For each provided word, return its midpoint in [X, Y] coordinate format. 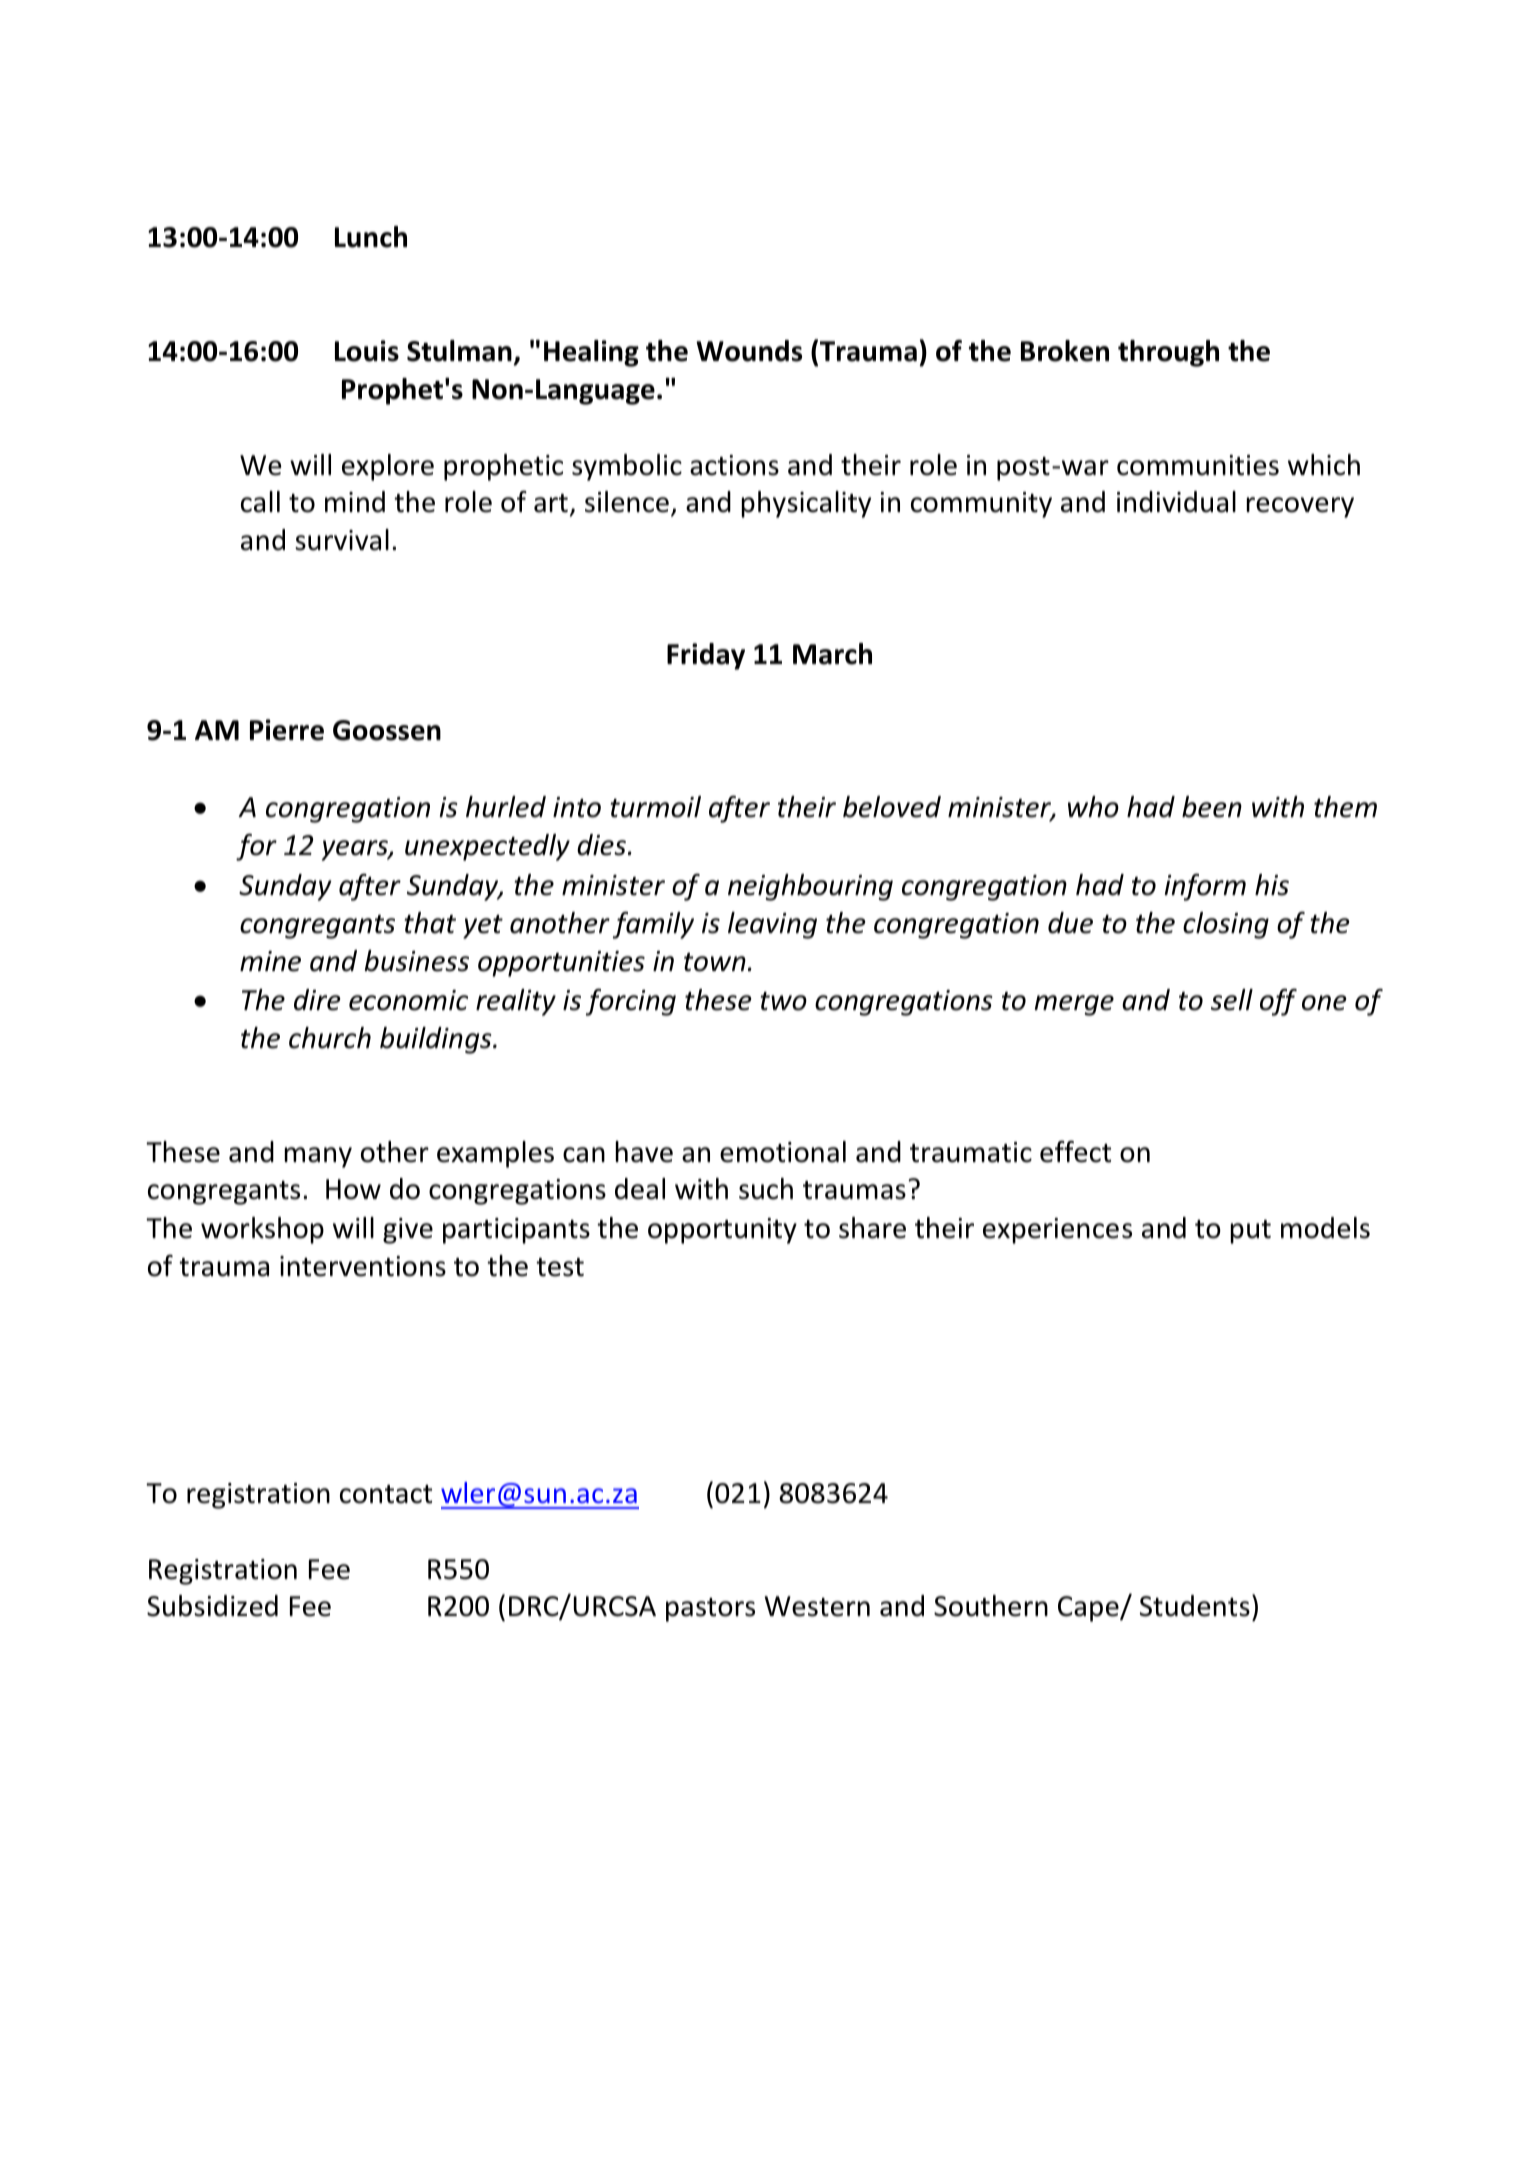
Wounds [749, 351]
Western [817, 1606]
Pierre [287, 730]
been [1212, 807]
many [318, 1157]
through [1168, 353]
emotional [783, 1152]
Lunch [371, 237]
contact [386, 1494]
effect [1075, 1151]
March [832, 654]
